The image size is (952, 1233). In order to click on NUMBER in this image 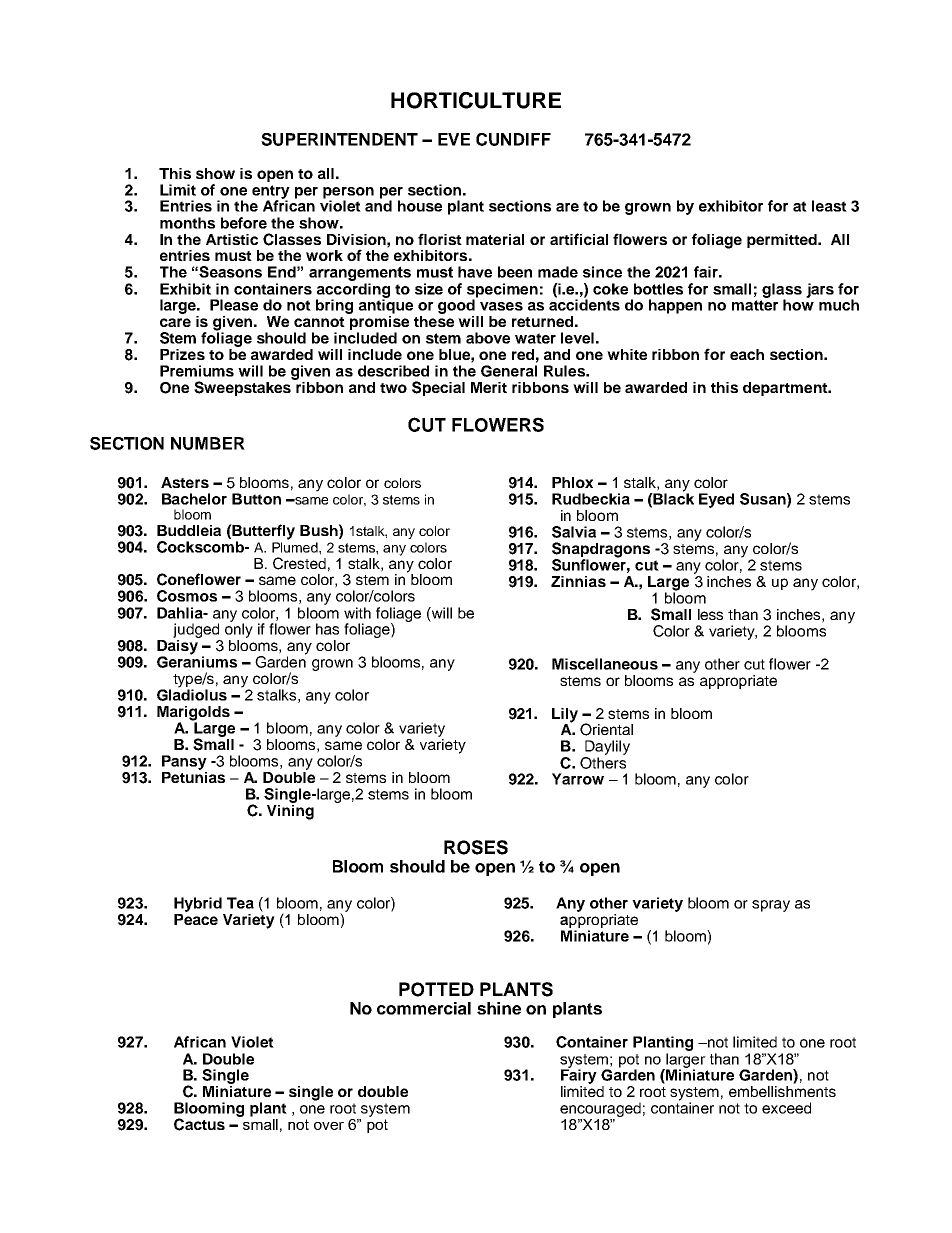, I will do `click(208, 443)`.
